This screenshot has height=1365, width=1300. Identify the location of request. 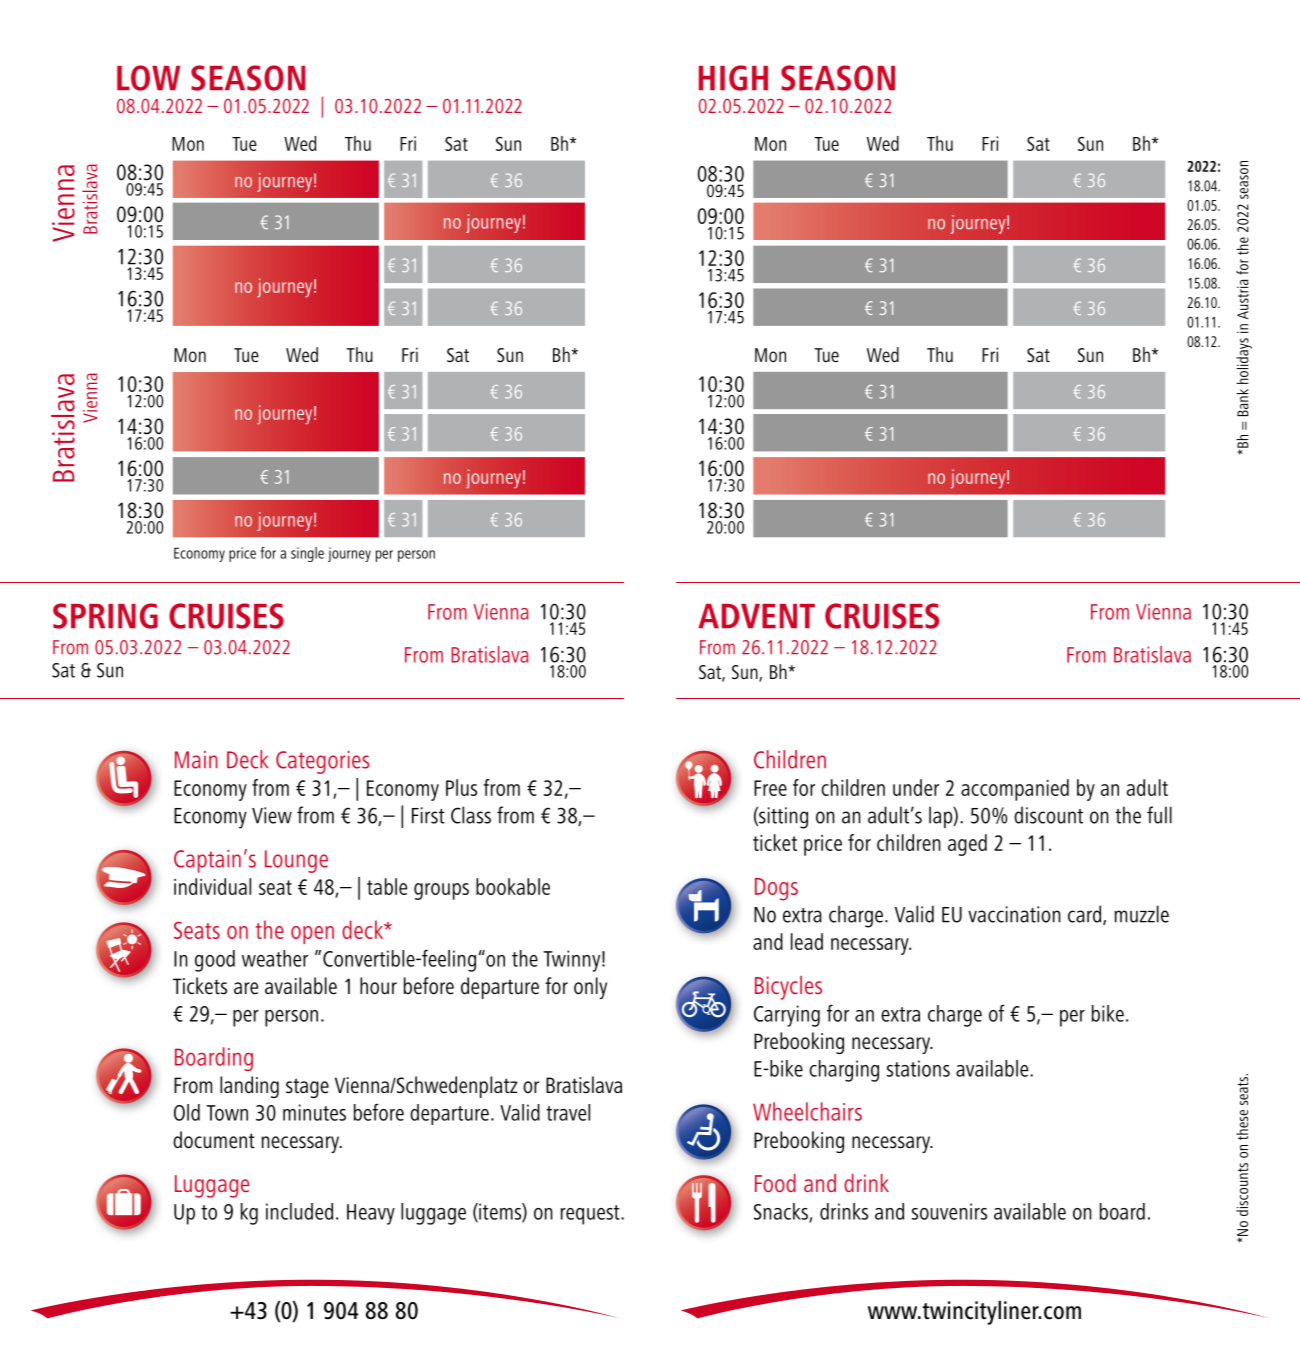
(591, 1215).
